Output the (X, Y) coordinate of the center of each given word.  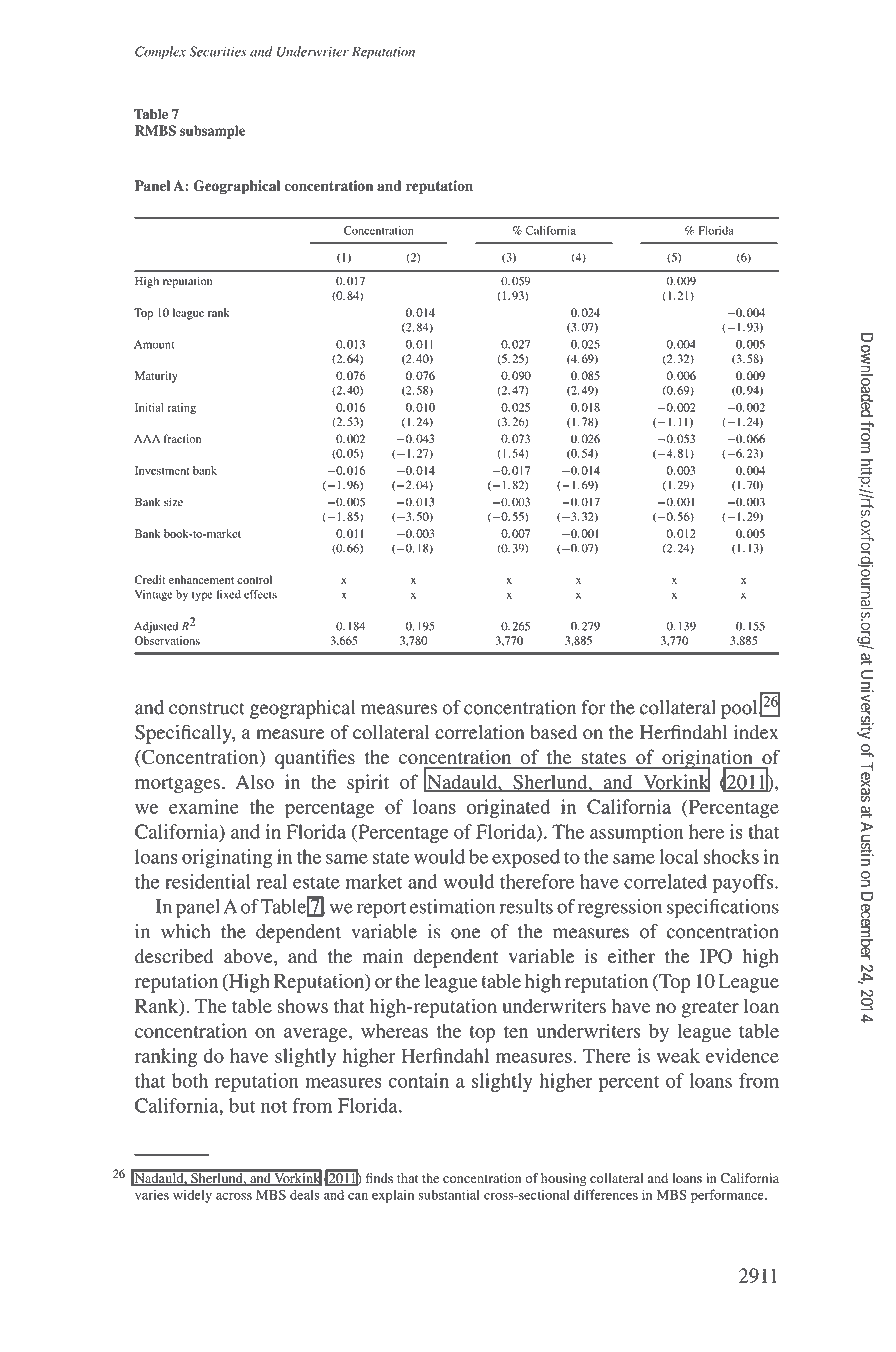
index (756, 732)
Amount (154, 344)
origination (707, 760)
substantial (449, 1194)
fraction (182, 438)
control (254, 579)
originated (508, 808)
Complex (160, 52)
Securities (218, 51)
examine (204, 806)
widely (192, 1196)
